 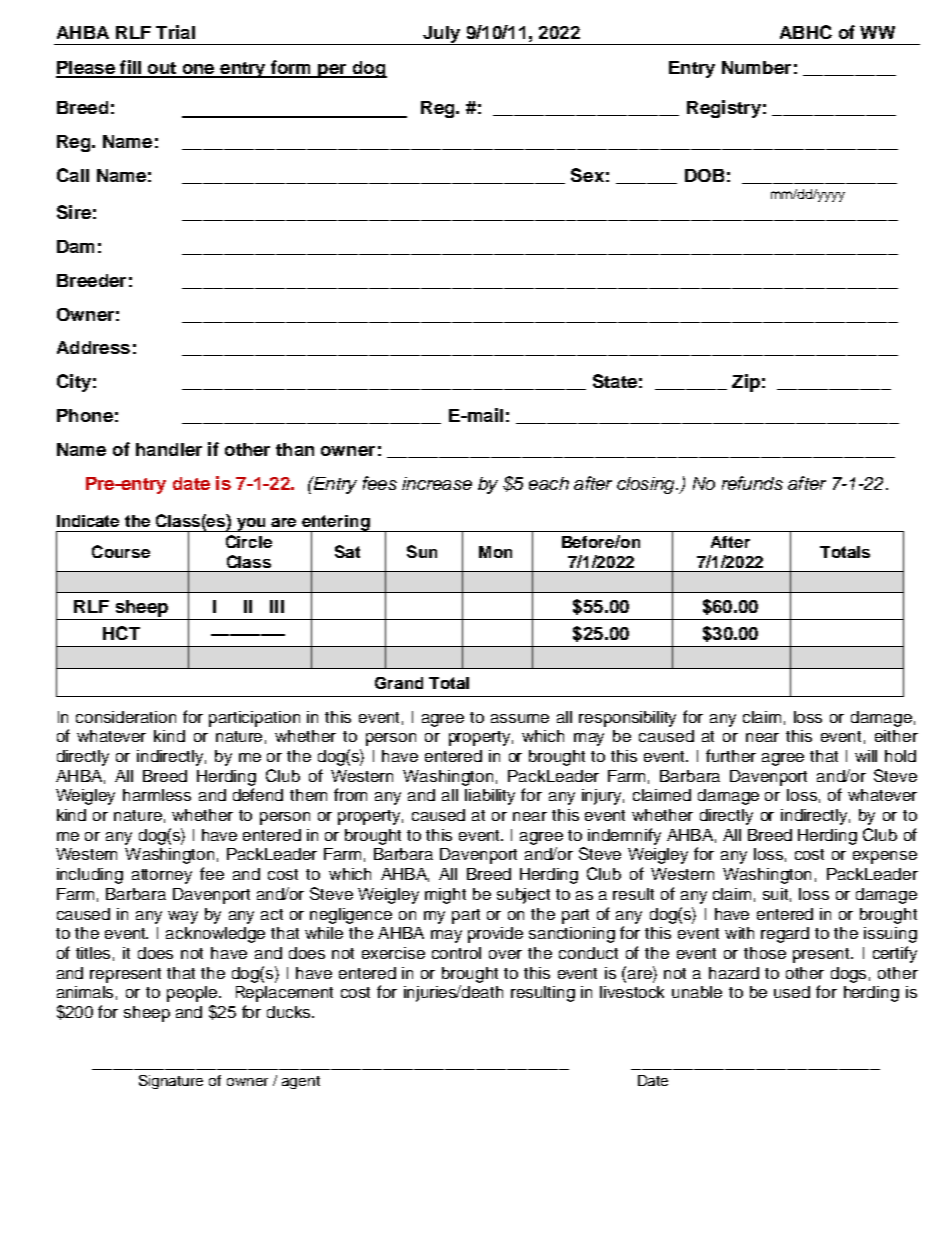 What do you see at coordinates (175, 32) in the screenshot?
I see `Trial` at bounding box center [175, 32].
